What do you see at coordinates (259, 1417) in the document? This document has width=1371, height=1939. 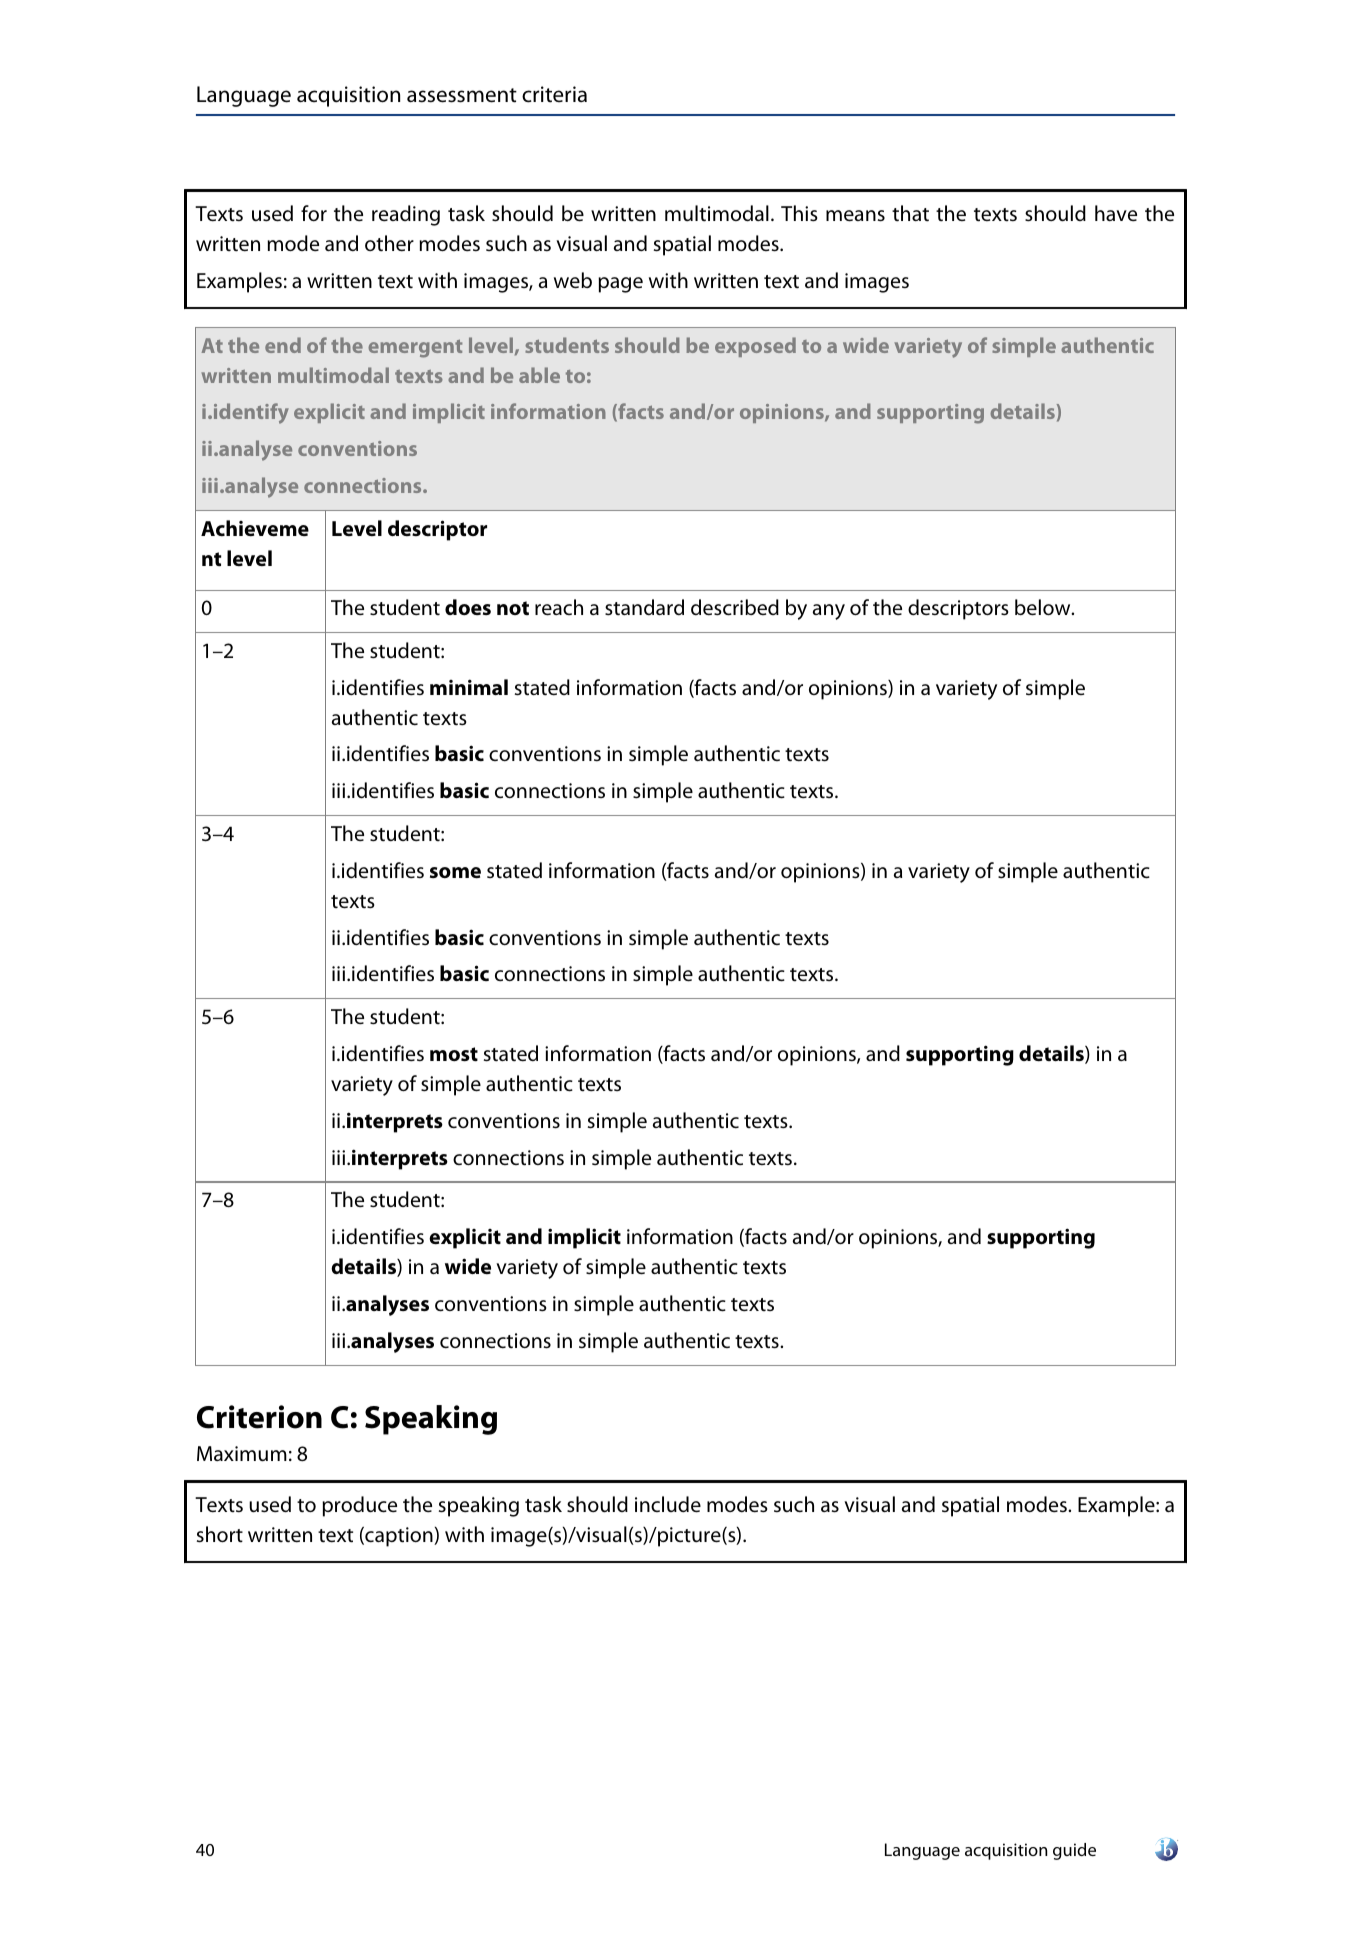 I see `Criterion` at bounding box center [259, 1417].
